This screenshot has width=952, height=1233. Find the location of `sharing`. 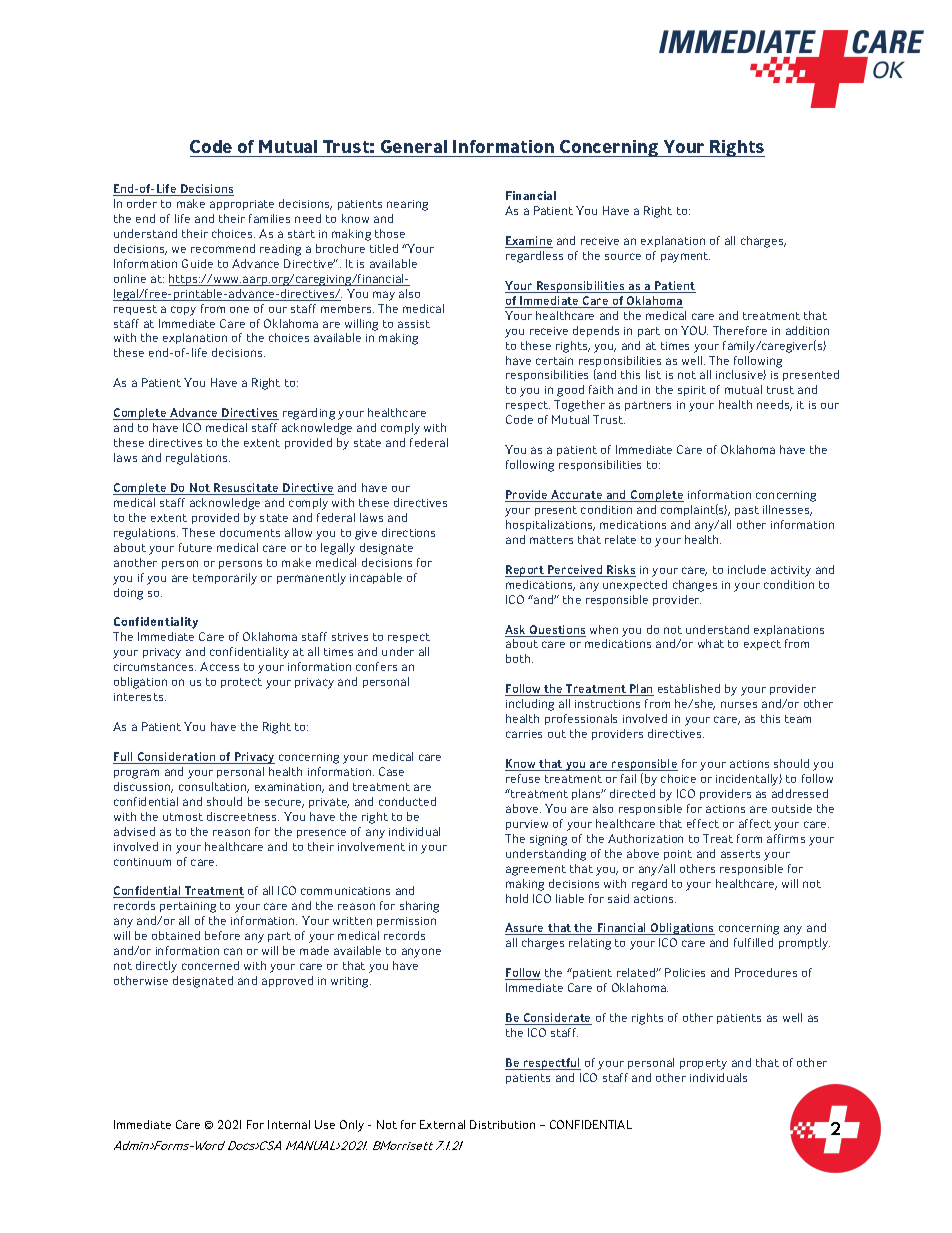

sharing is located at coordinates (419, 907).
